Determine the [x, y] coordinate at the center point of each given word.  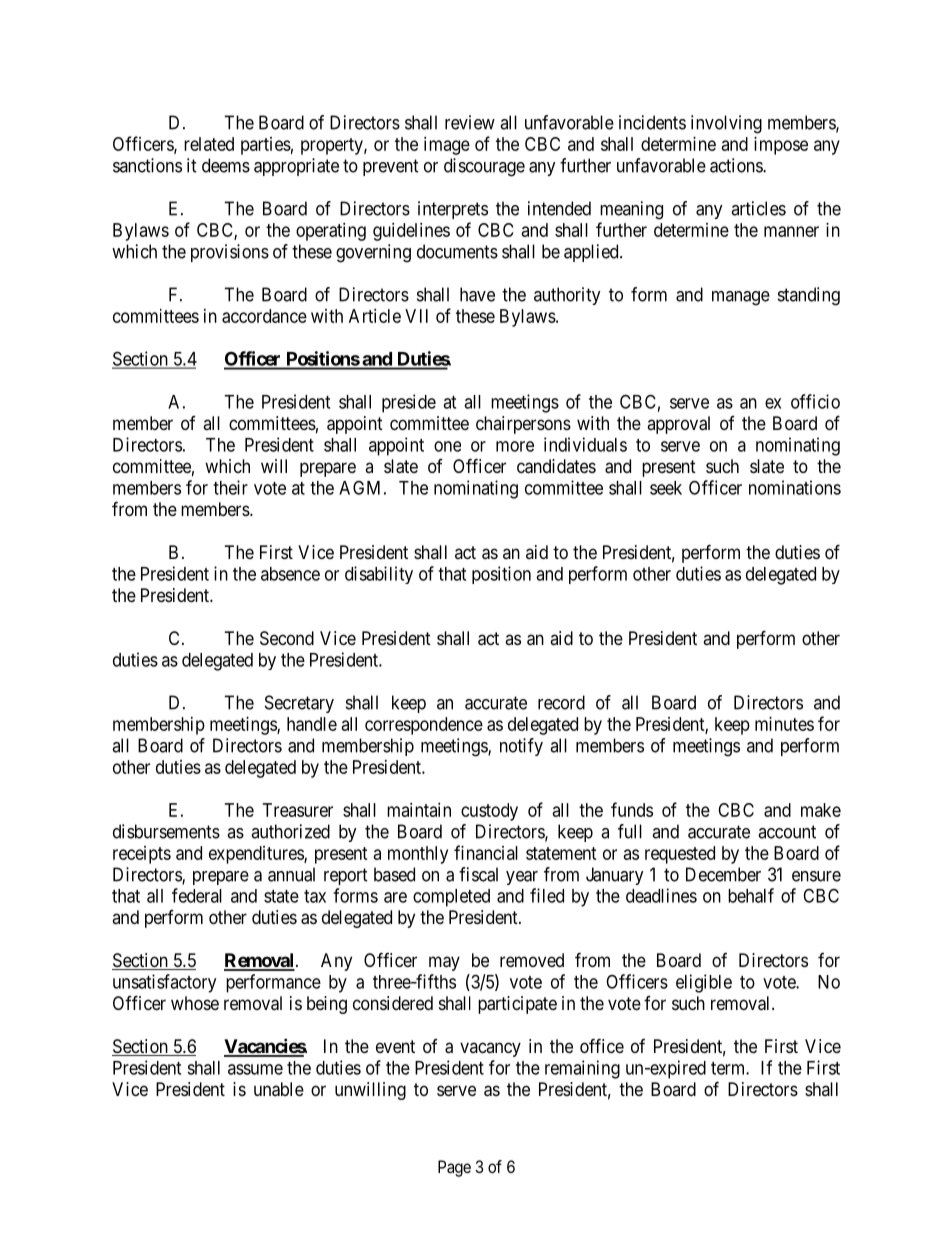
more [515, 446]
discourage [484, 167]
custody [489, 812]
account [787, 832]
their [230, 487]
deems [226, 165]
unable [279, 1089]
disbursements [166, 831]
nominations [795, 487]
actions [737, 165]
